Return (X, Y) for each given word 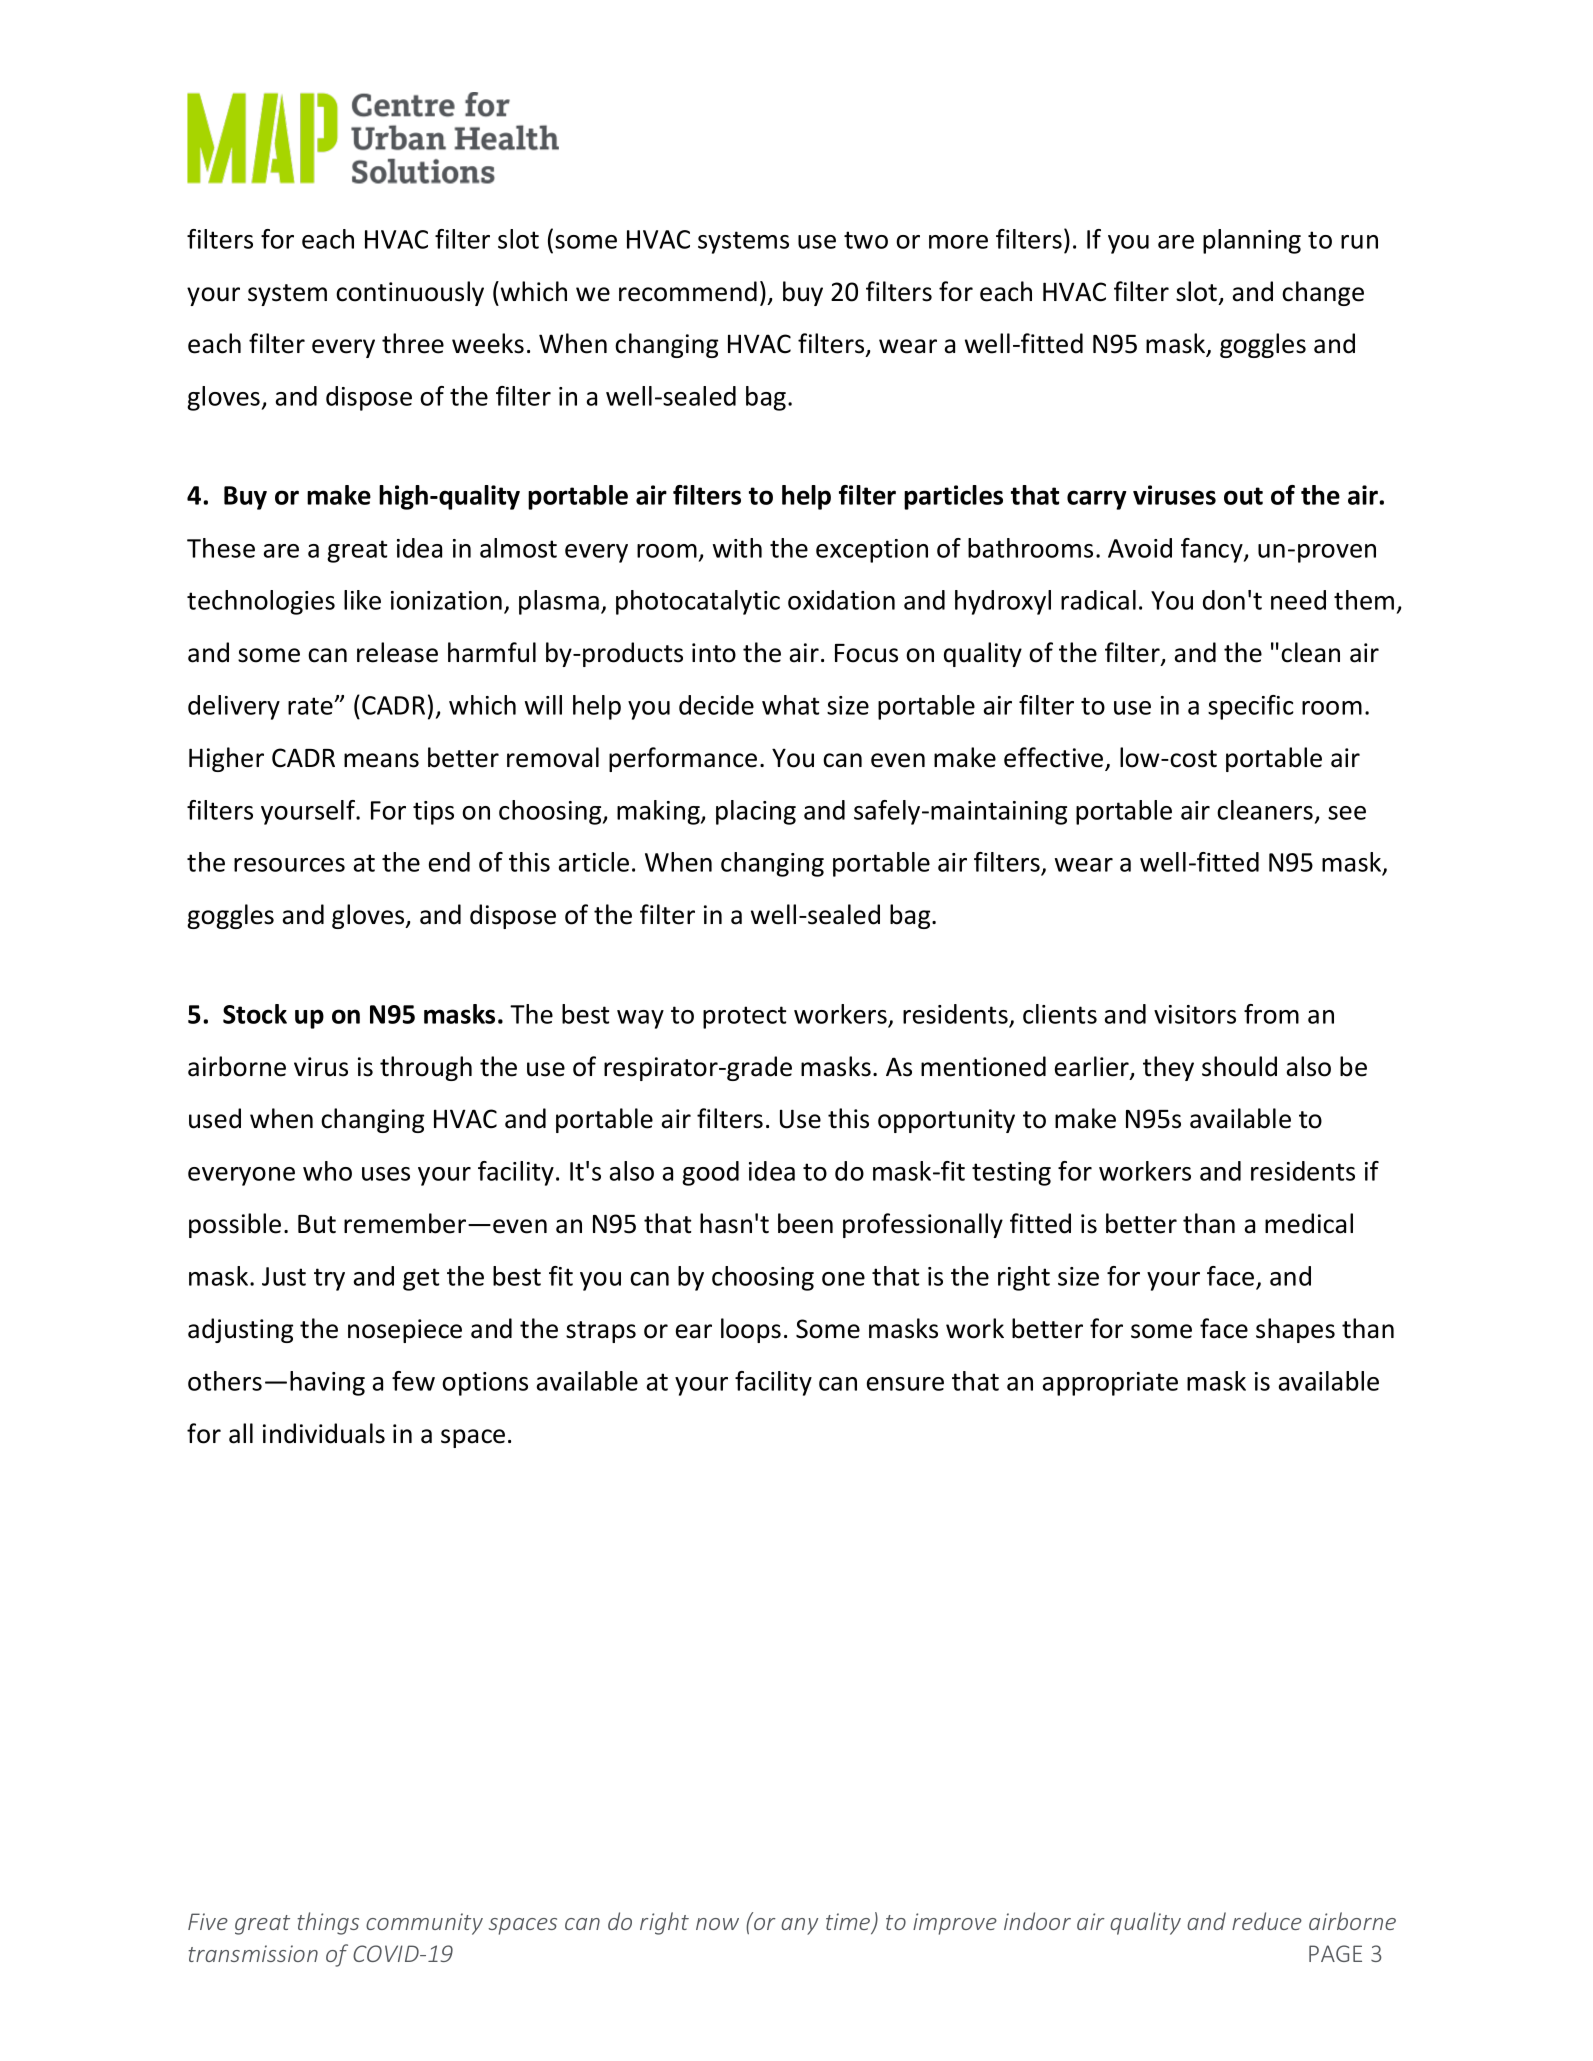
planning (1252, 241)
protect (744, 1017)
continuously (410, 293)
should (1239, 1066)
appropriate (1110, 1384)
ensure (905, 1384)
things (328, 1923)
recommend (688, 291)
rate (311, 706)
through (426, 1068)
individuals (324, 1433)
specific (1251, 707)
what (790, 705)
